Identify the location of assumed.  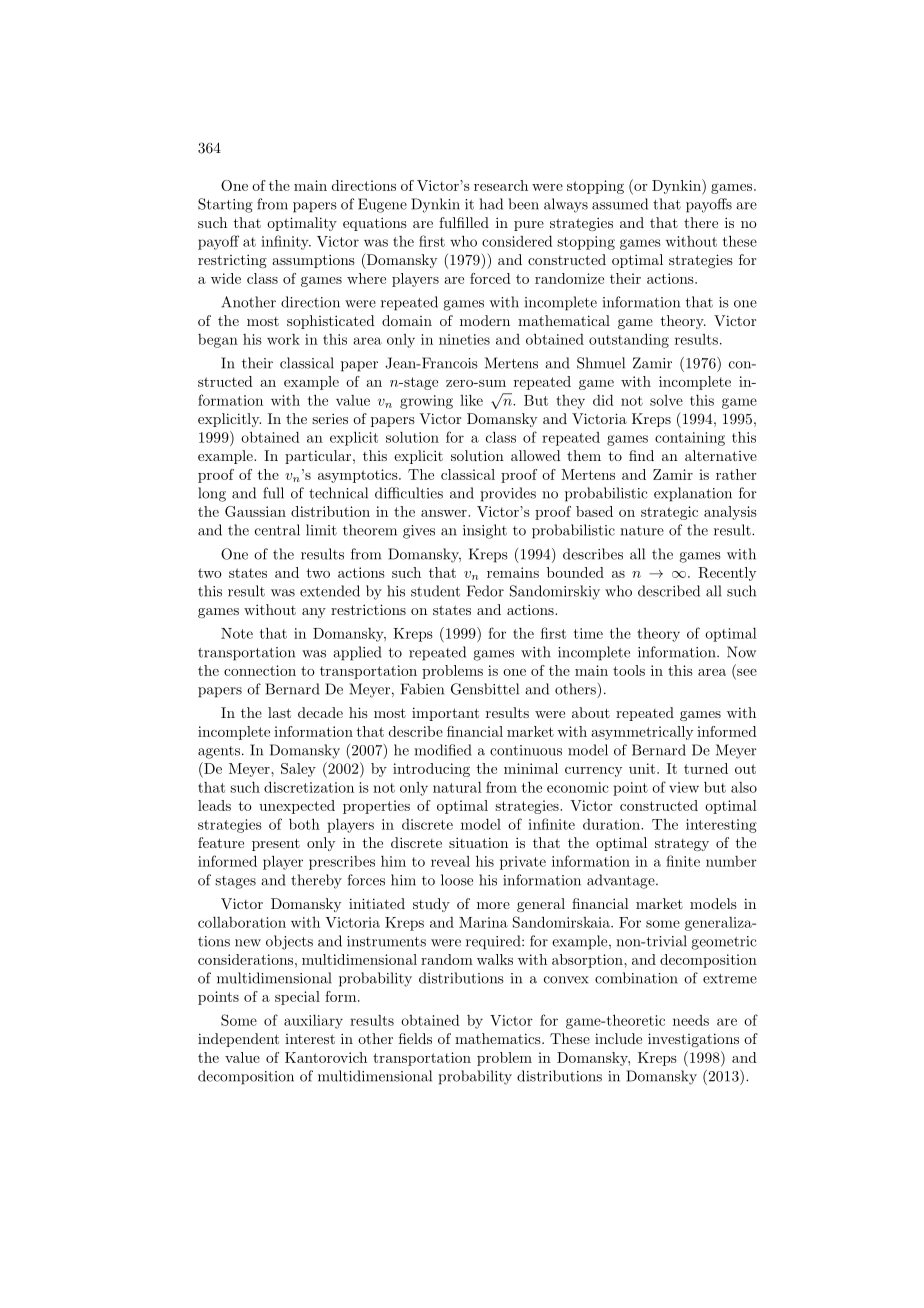
(620, 204).
